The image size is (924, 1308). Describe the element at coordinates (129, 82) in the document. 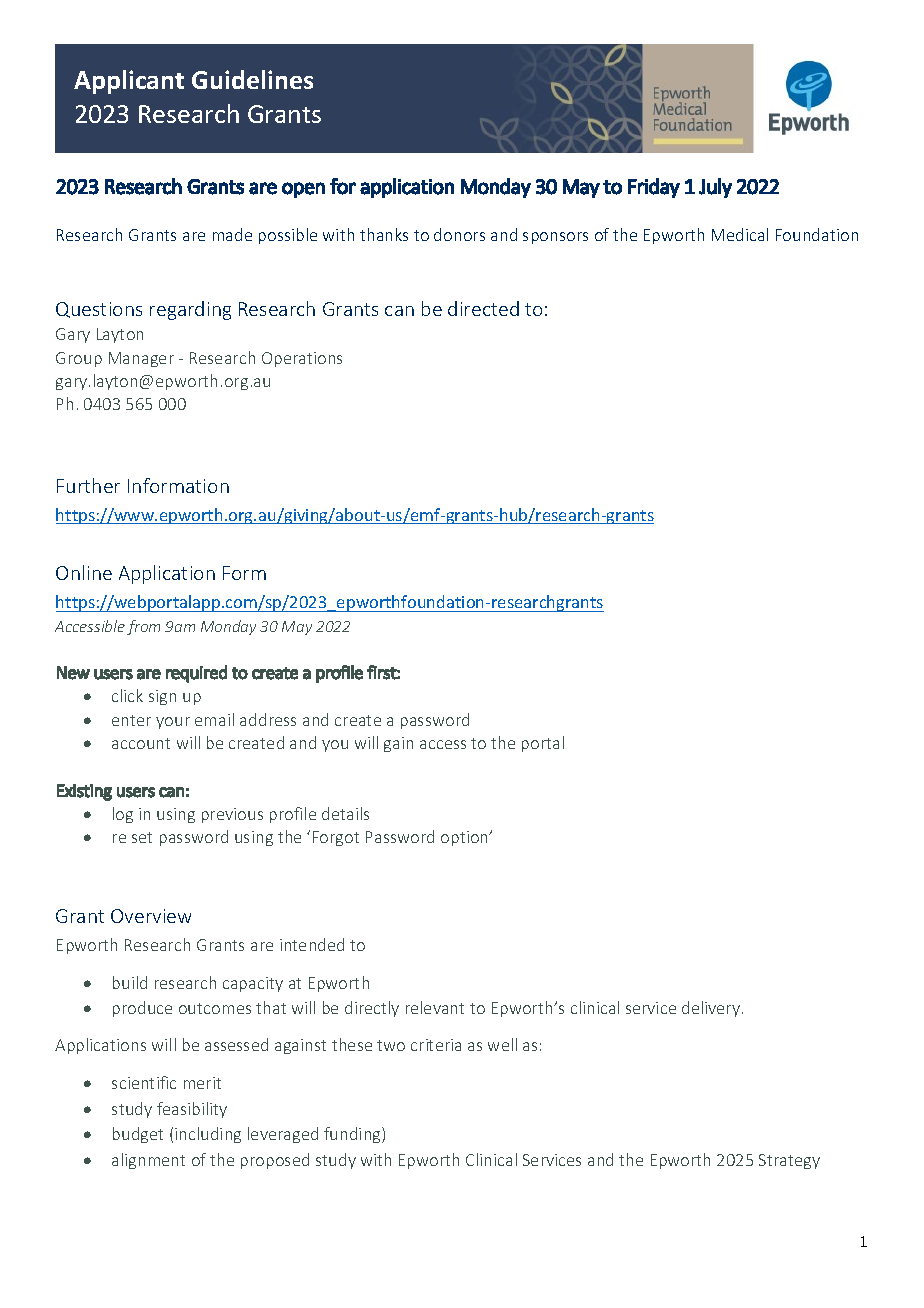

I see `Applicant` at that location.
